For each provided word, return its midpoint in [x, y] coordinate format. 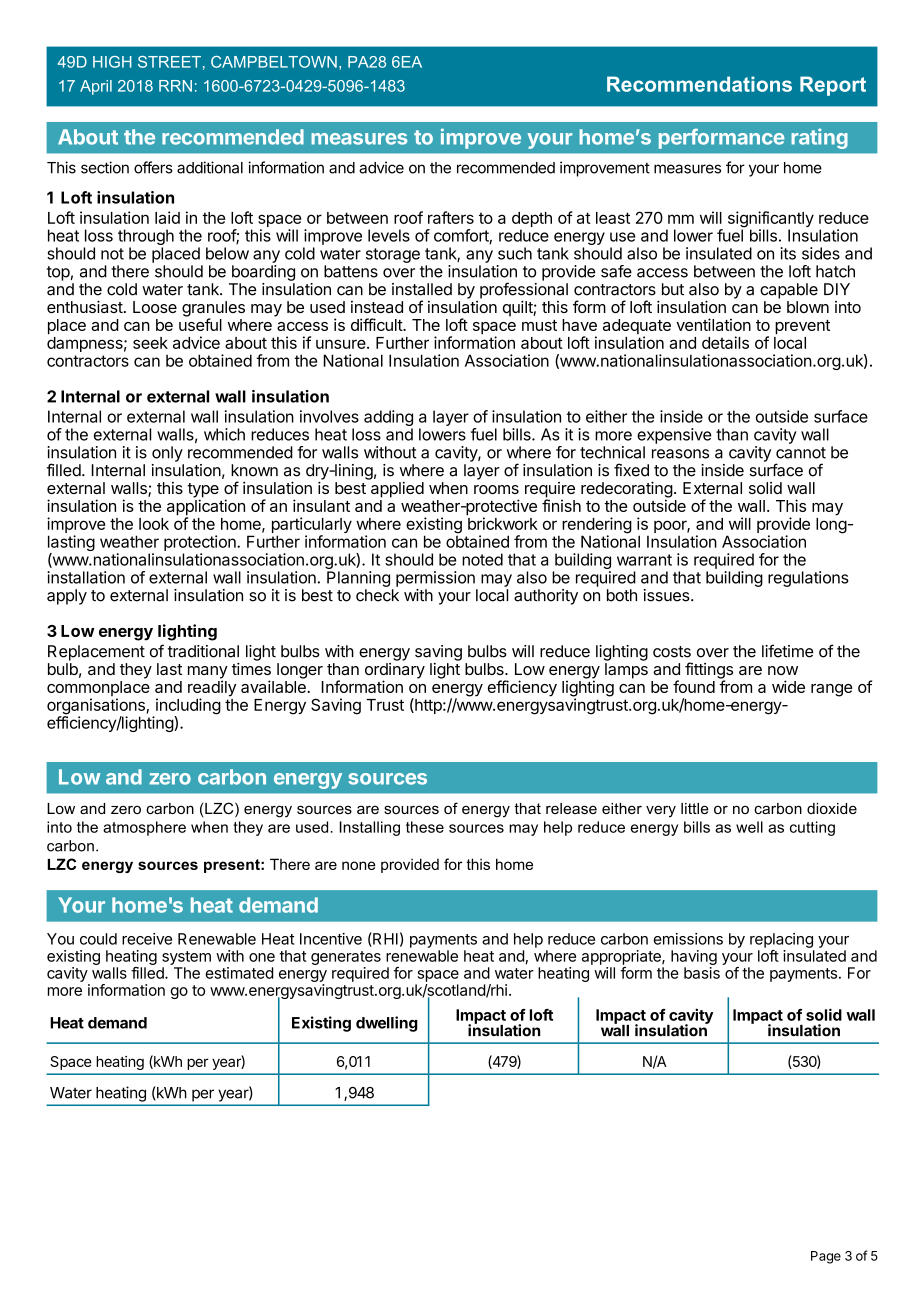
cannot [801, 453]
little [695, 808]
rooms [496, 489]
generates [346, 958]
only [167, 454]
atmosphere [144, 828]
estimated [239, 973]
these [425, 827]
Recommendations [699, 84]
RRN [175, 86]
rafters [451, 217]
